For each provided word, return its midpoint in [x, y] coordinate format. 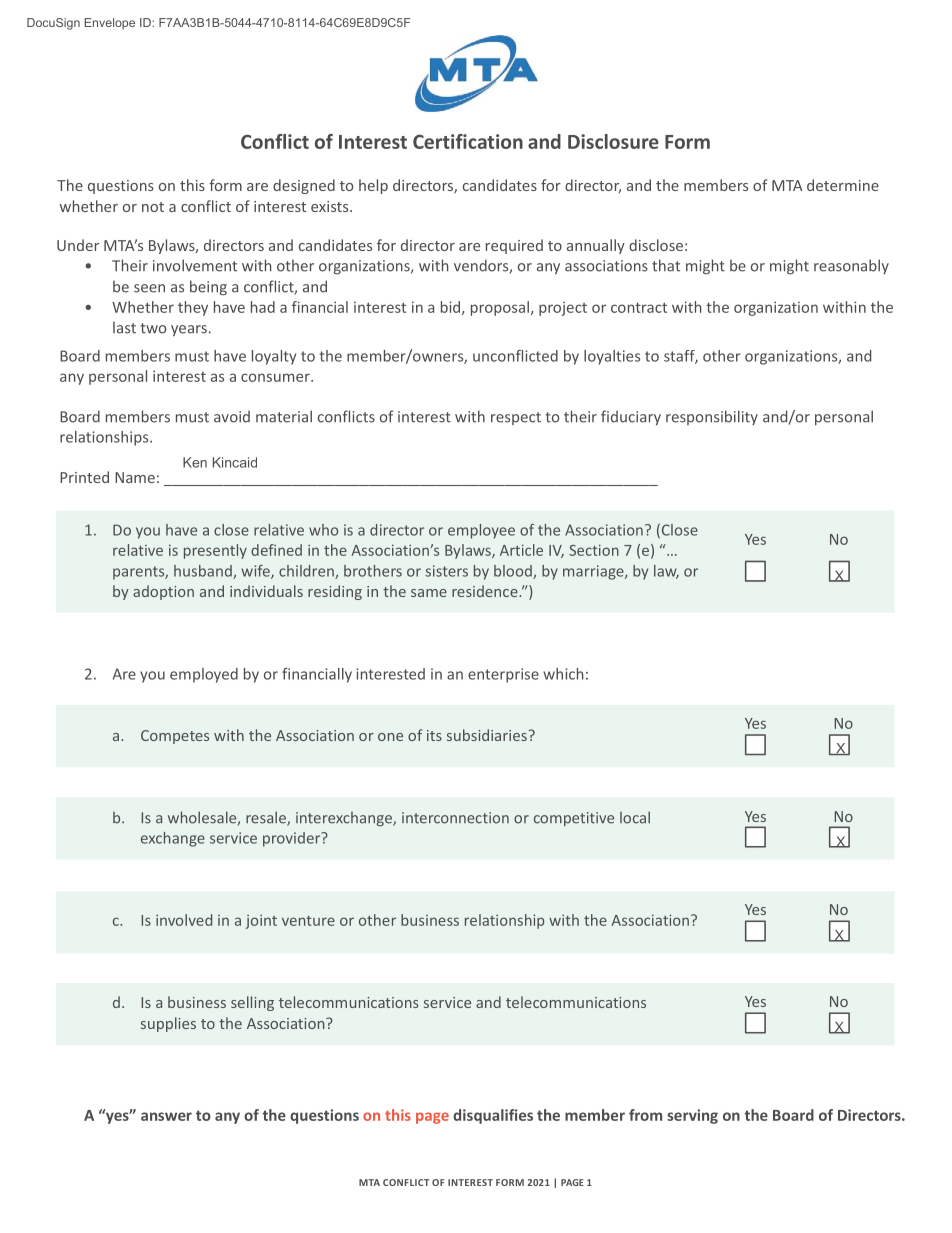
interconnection [455, 818]
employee [481, 531]
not [153, 207]
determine [843, 185]
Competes [175, 737]
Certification [468, 141]
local [635, 817]
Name [135, 477]
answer [166, 1116]
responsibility [712, 417]
